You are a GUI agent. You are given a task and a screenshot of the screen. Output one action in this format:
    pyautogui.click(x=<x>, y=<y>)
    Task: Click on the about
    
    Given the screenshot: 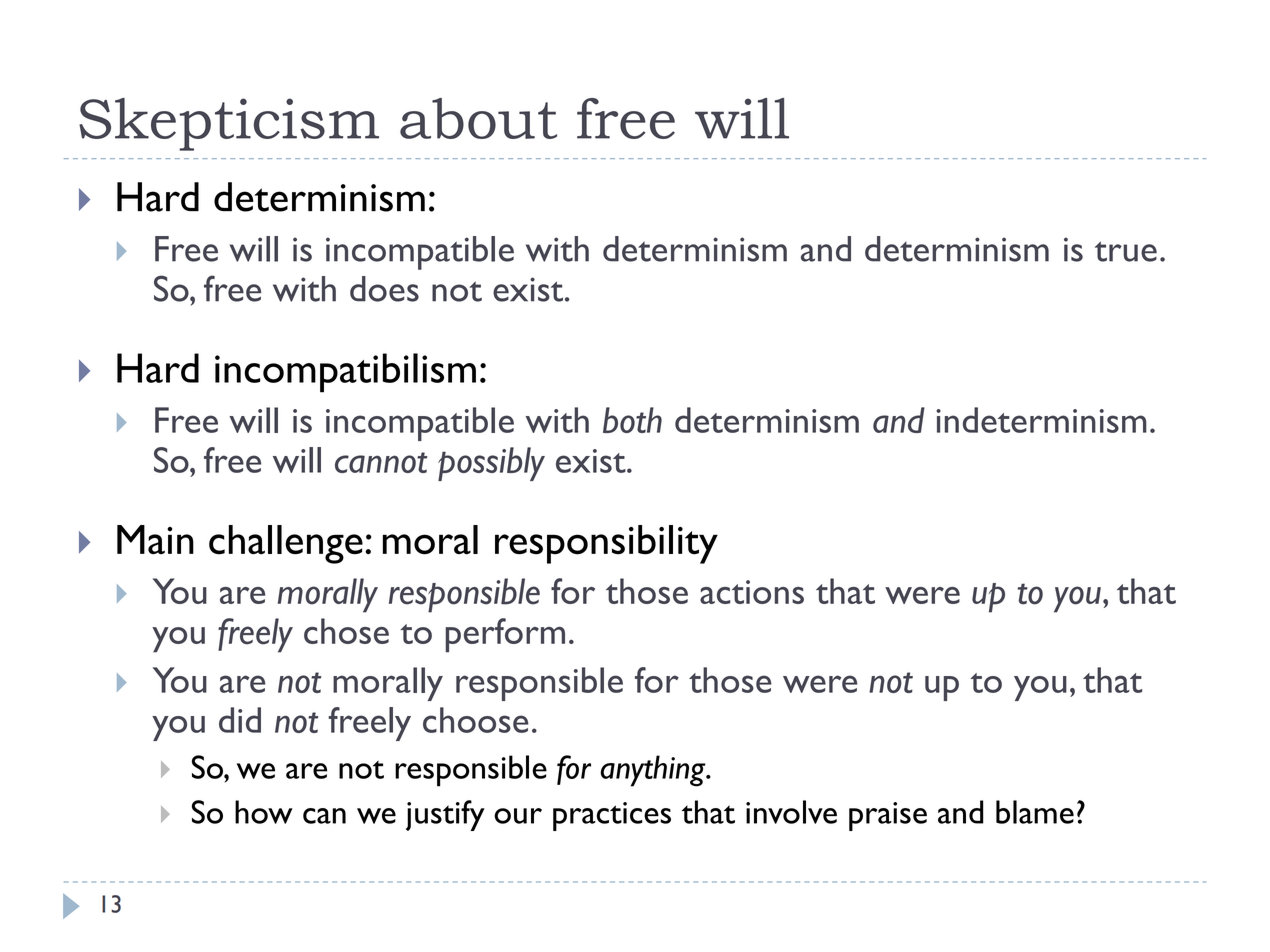 What is the action you would take?
    pyautogui.click(x=478, y=118)
